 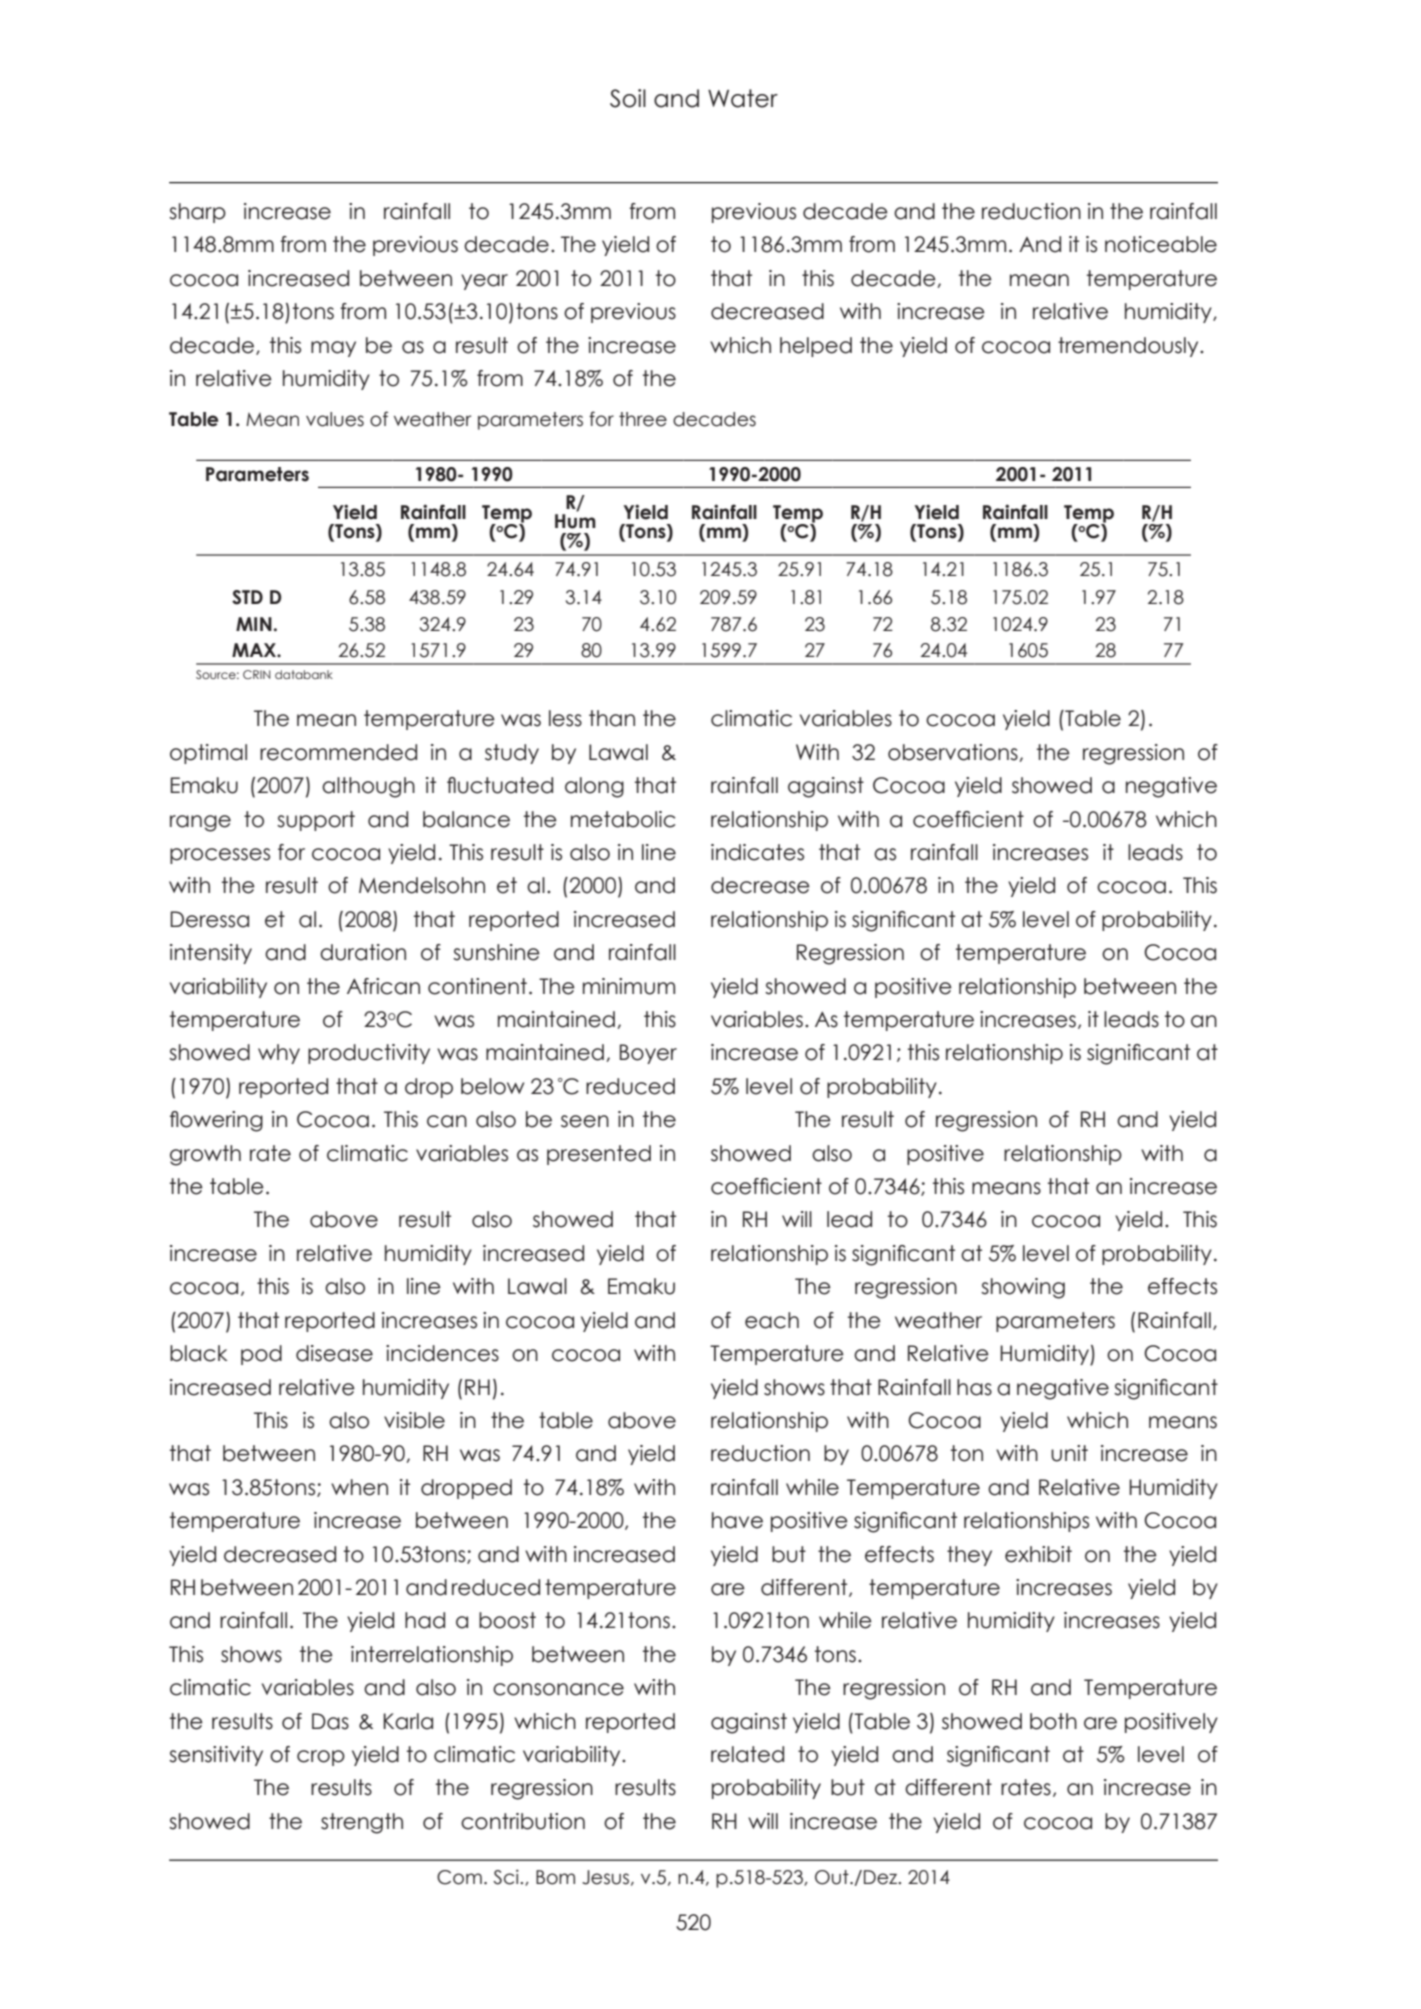 What do you see at coordinates (1053, 1721) in the image?
I see `both` at bounding box center [1053, 1721].
